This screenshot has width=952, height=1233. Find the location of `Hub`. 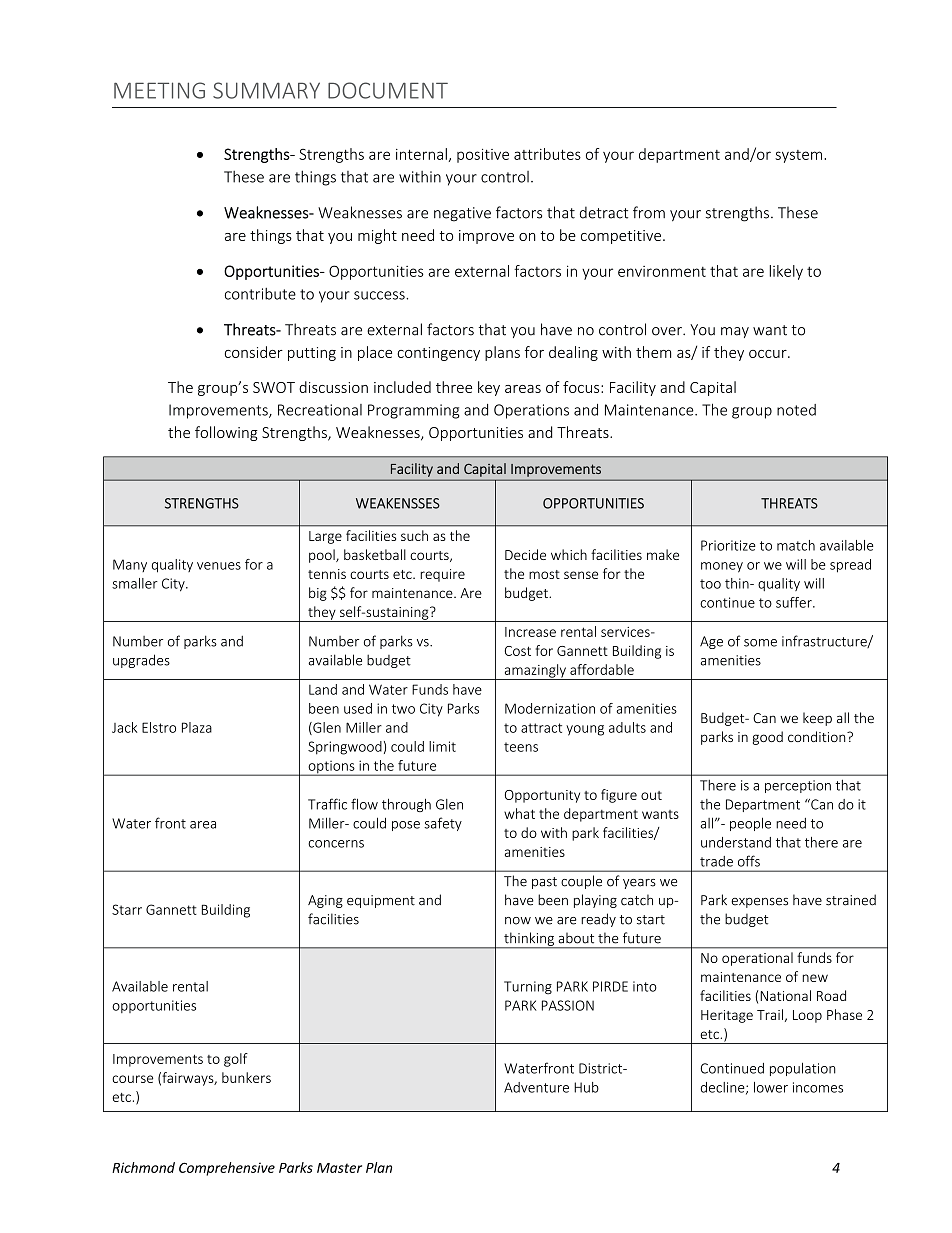

Hub is located at coordinates (586, 1087).
